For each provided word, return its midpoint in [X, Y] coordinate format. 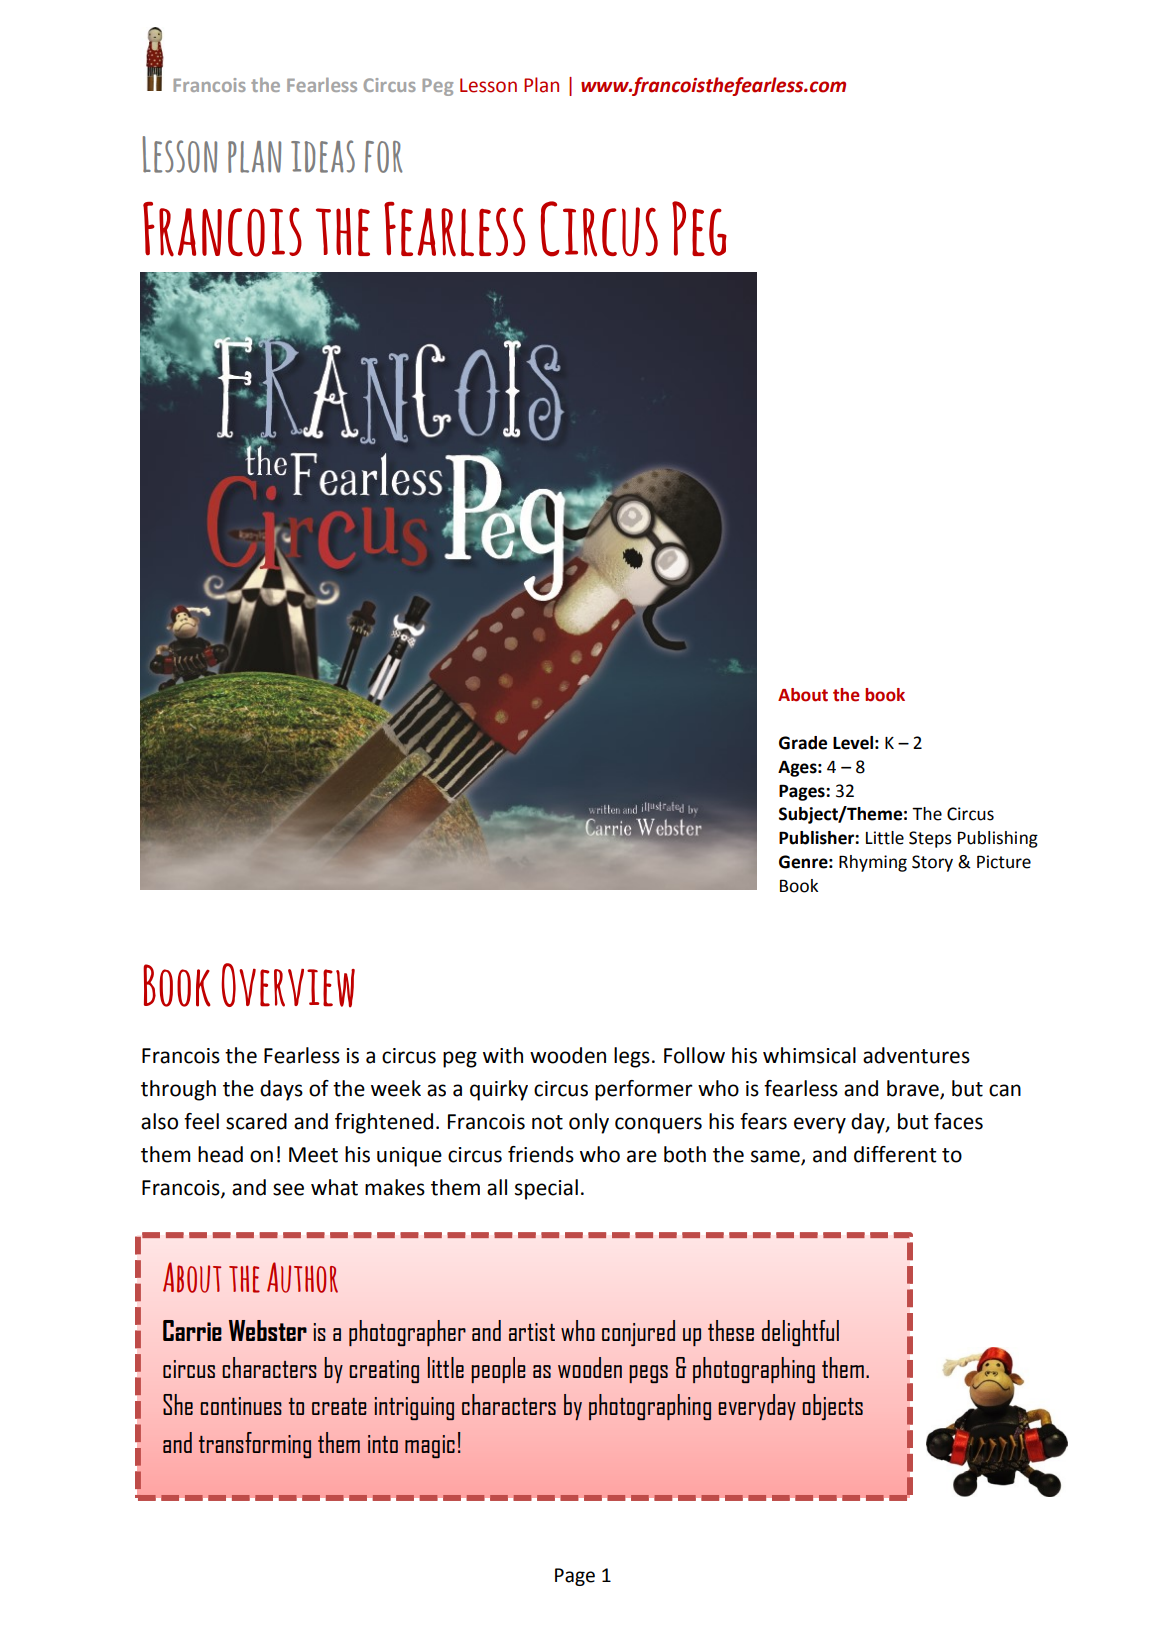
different [895, 1154]
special [546, 1189]
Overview [288, 985]
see [288, 1189]
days [281, 1090]
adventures [916, 1055]
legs [632, 1057]
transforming [255, 1445]
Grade [803, 743]
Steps [930, 839]
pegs [648, 1374]
